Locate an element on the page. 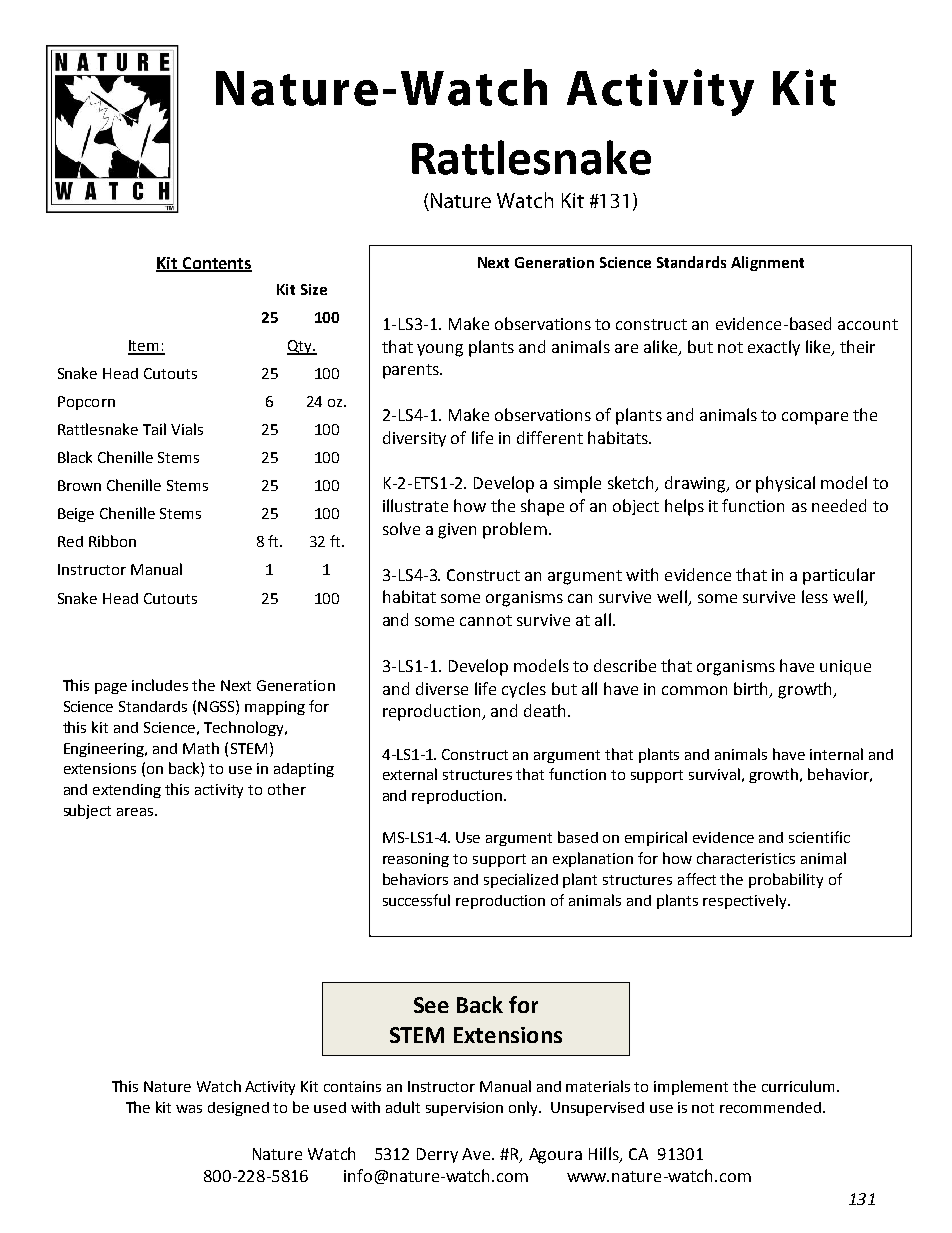 This image has height=1233, width=952. Alignment is located at coordinates (767, 263).
